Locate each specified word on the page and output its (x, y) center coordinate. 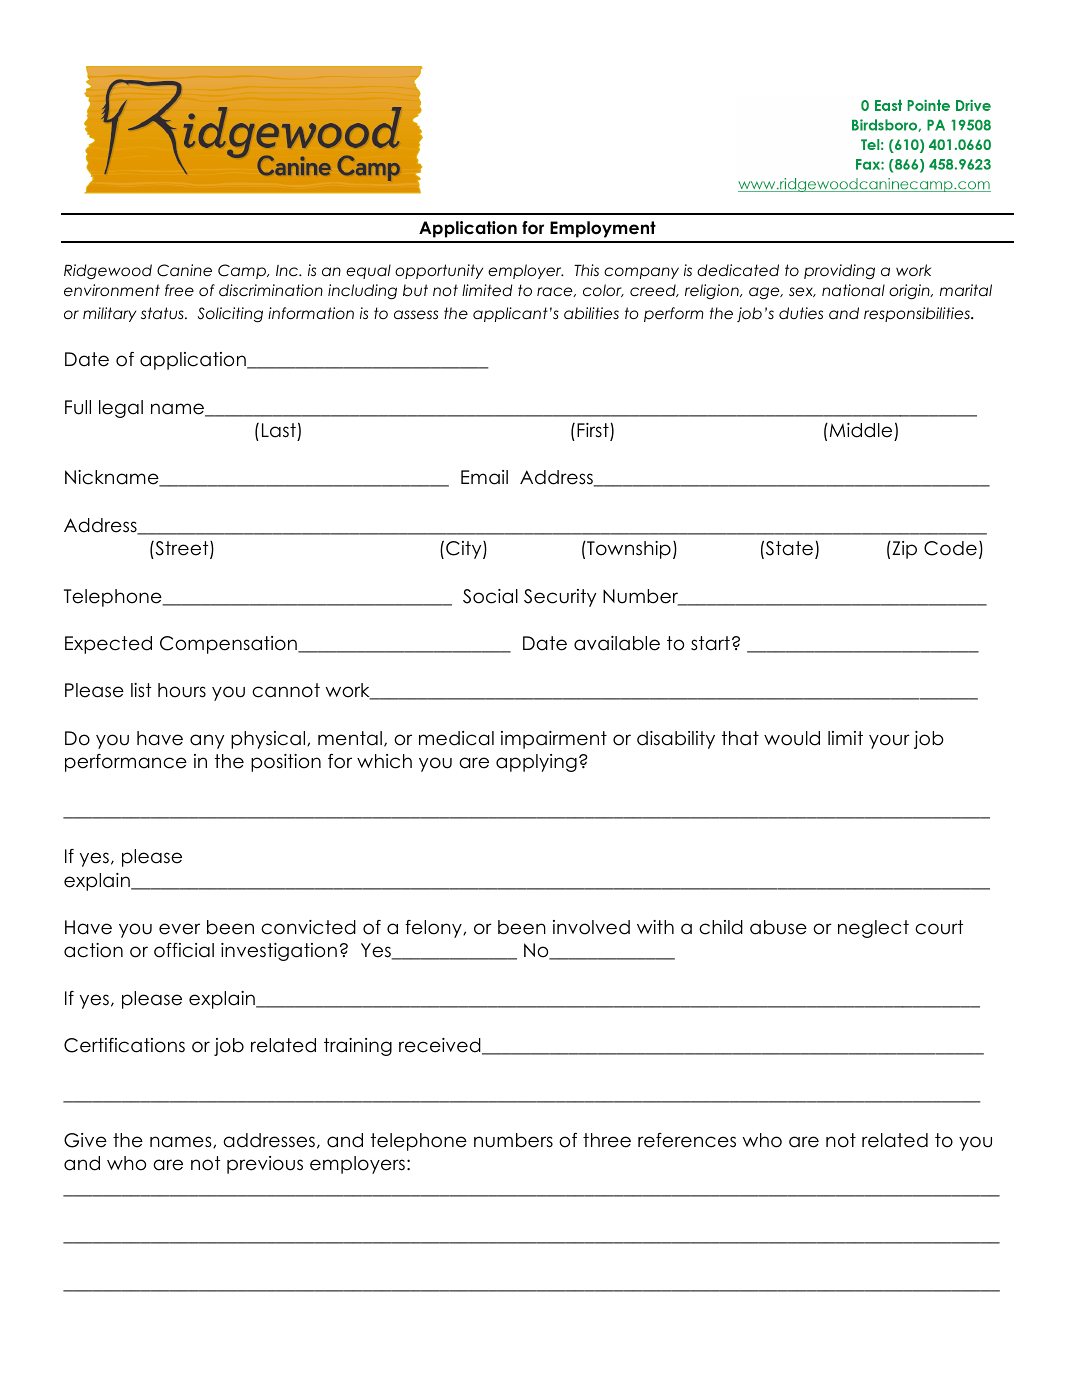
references (687, 1140)
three (607, 1140)
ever (179, 929)
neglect (873, 929)
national (853, 290)
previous (265, 1165)
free (179, 290)
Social (490, 596)
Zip (903, 550)
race (556, 292)
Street (182, 550)
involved (591, 927)
